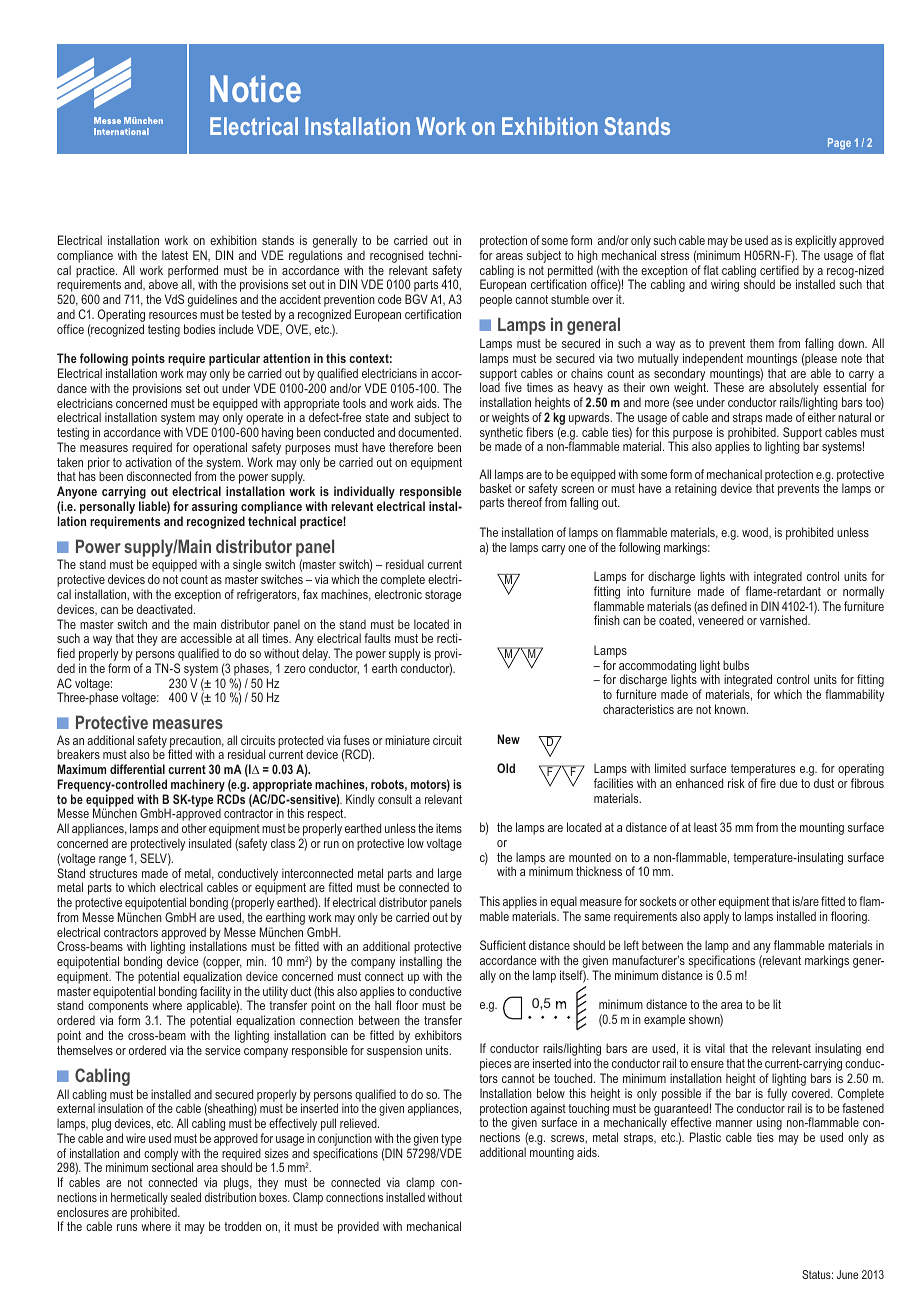 Image resolution: width=924 pixels, height=1308 pixels. Describe the element at coordinates (509, 739) in the image. I see `New` at that location.
